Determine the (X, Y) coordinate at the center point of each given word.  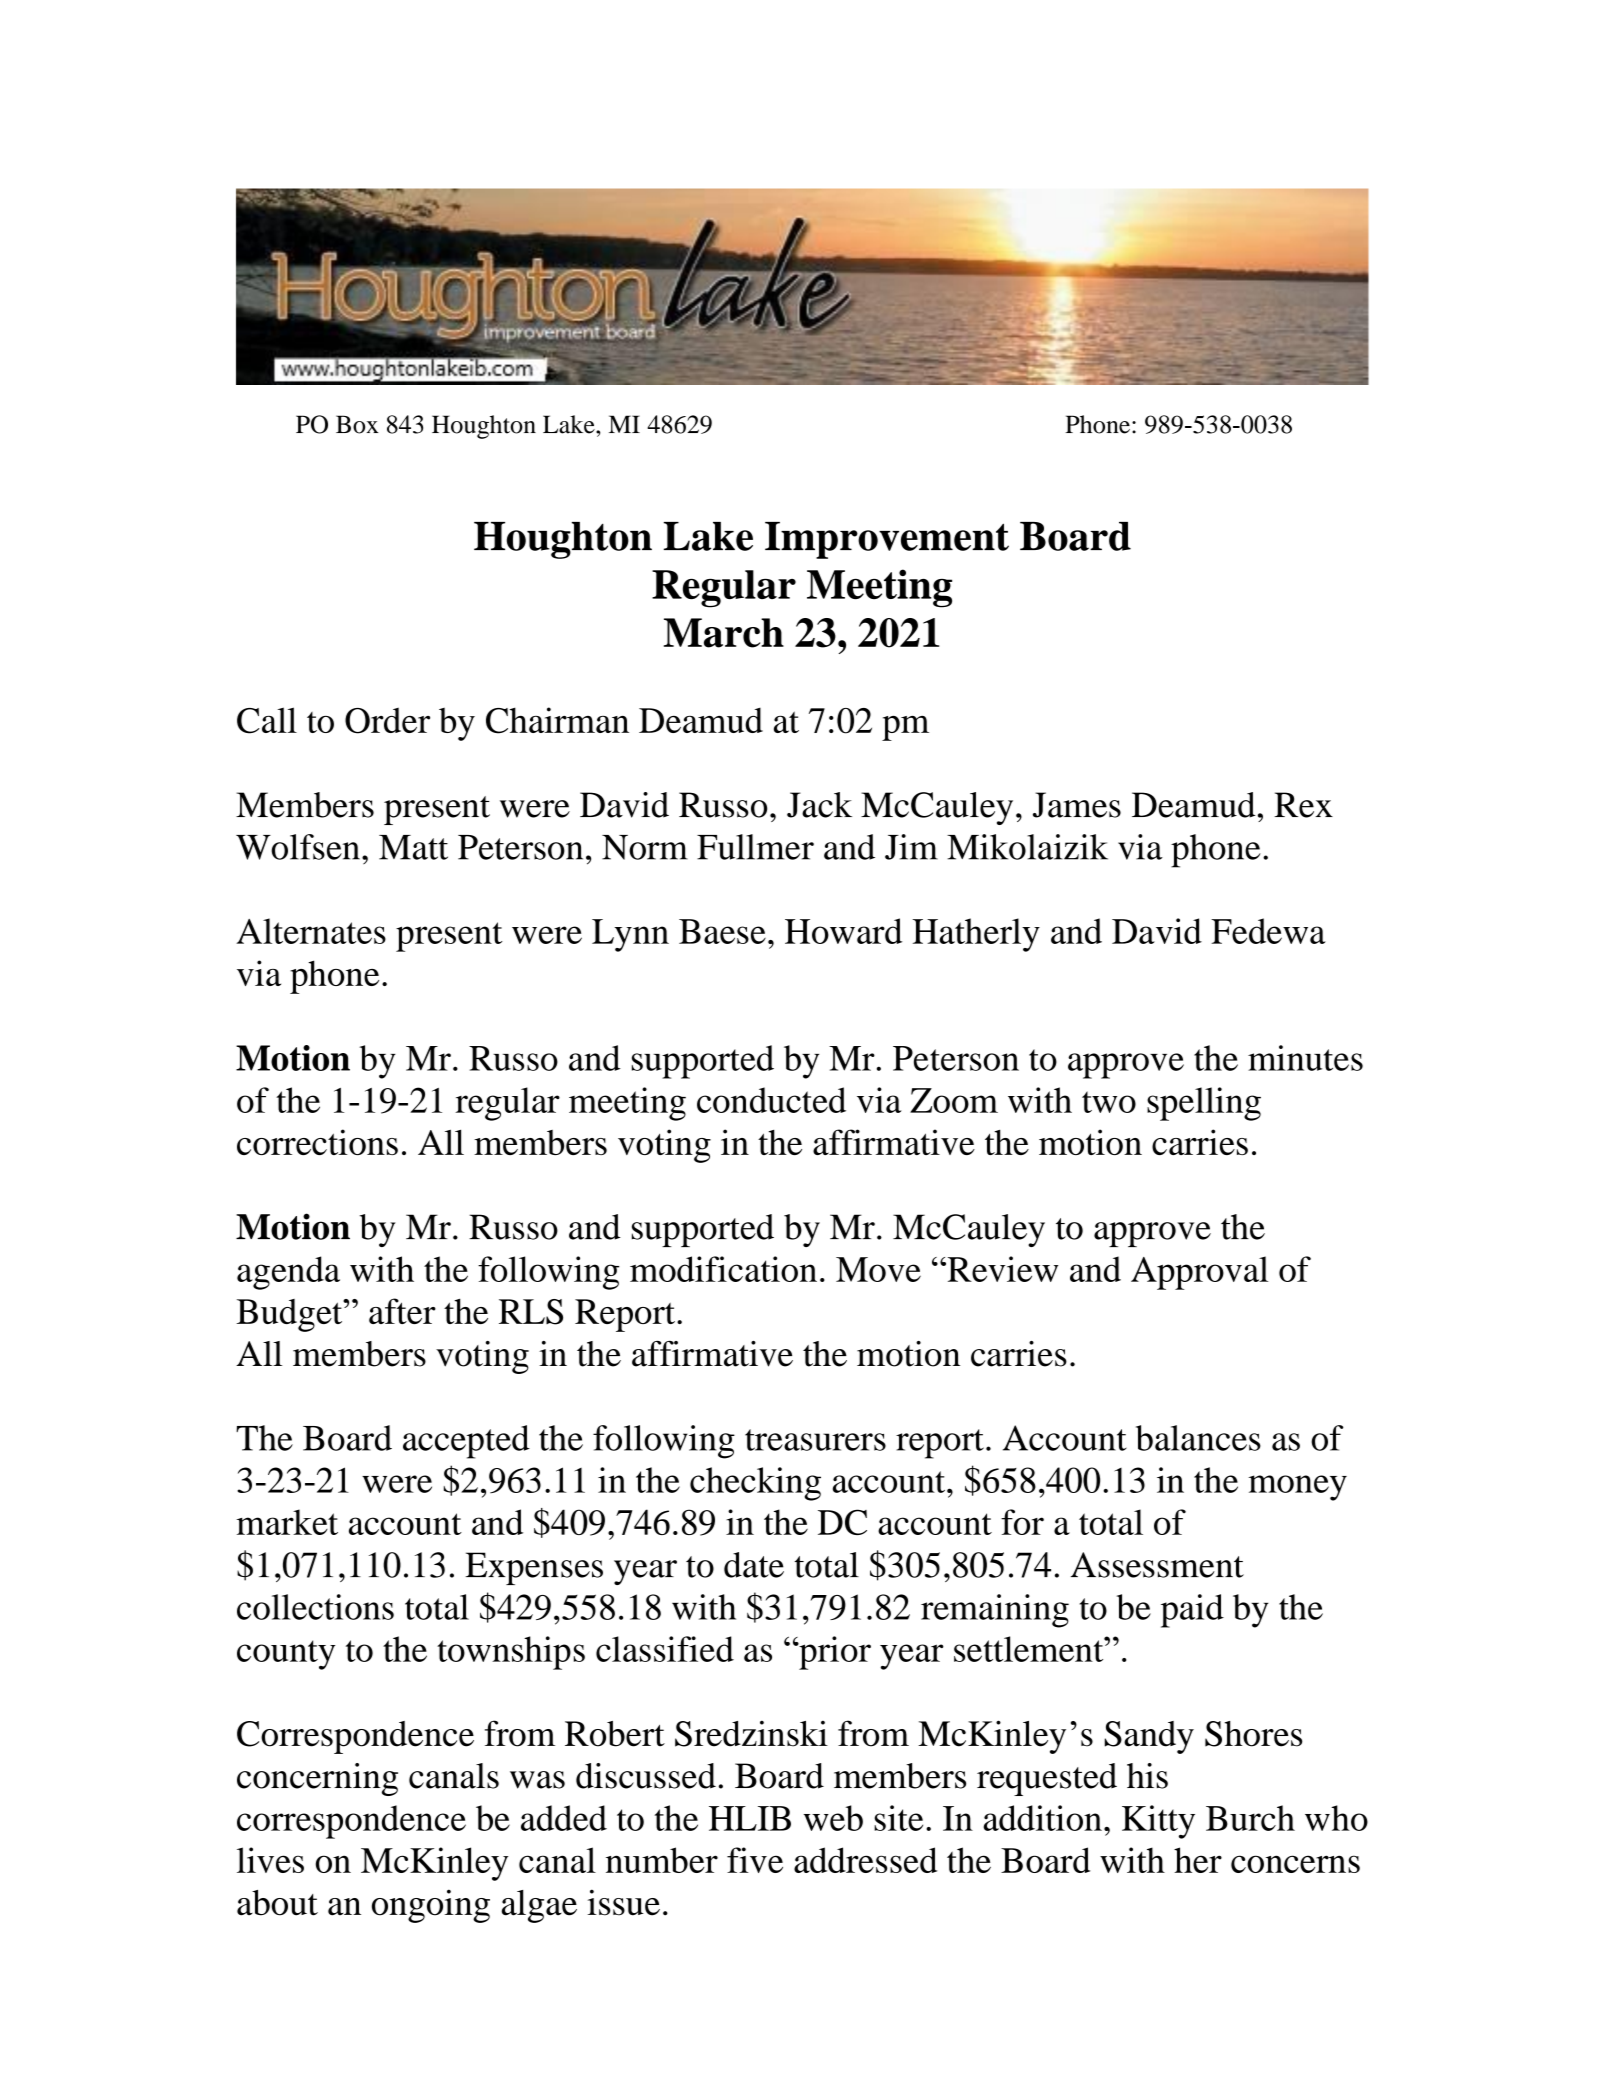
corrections (317, 1142)
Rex (1303, 805)
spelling (1204, 1104)
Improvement (887, 540)
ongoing (431, 1906)
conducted (771, 1100)
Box (357, 424)
